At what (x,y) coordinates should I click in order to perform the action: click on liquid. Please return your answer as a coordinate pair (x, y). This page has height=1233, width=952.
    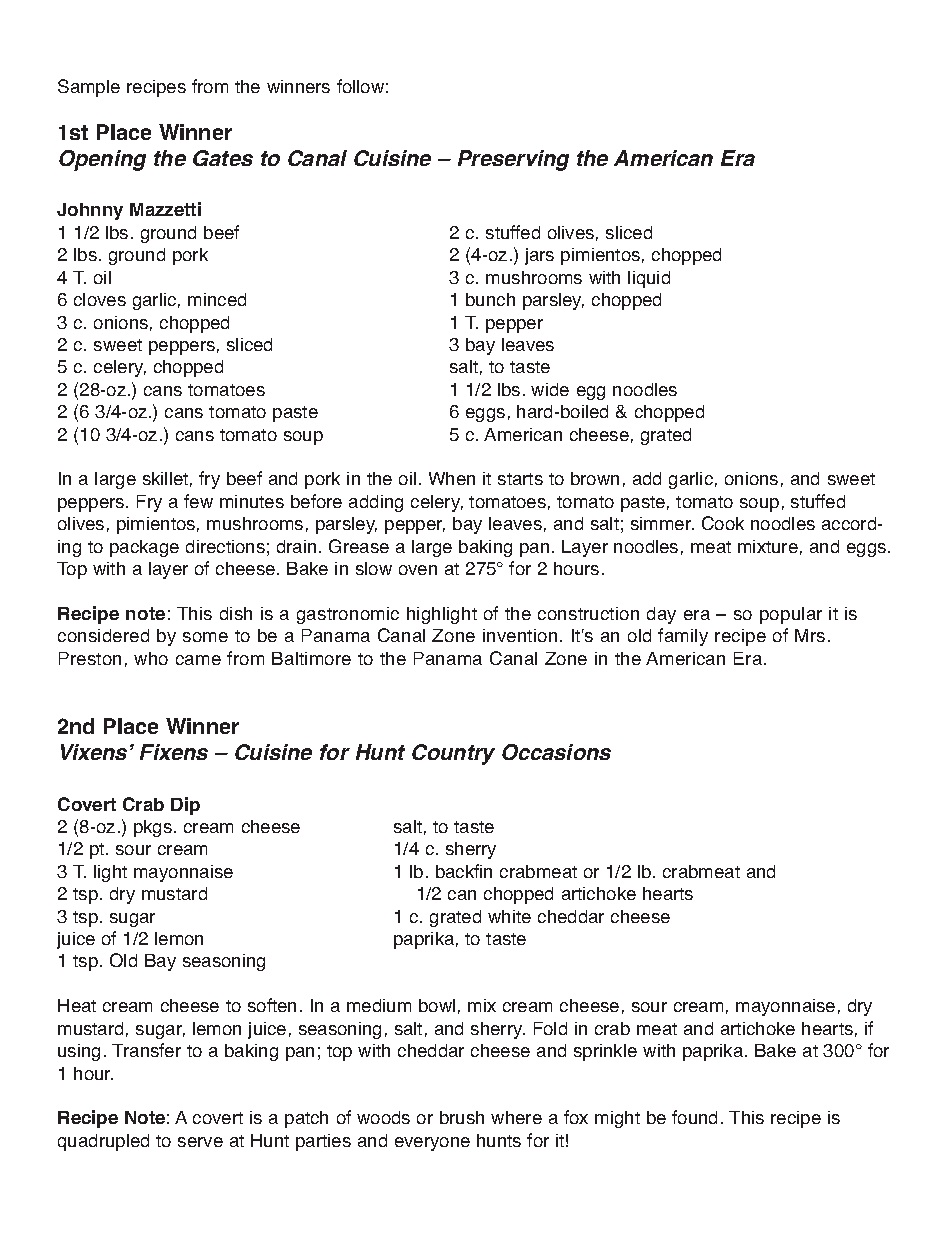
    Looking at the image, I should click on (649, 279).
